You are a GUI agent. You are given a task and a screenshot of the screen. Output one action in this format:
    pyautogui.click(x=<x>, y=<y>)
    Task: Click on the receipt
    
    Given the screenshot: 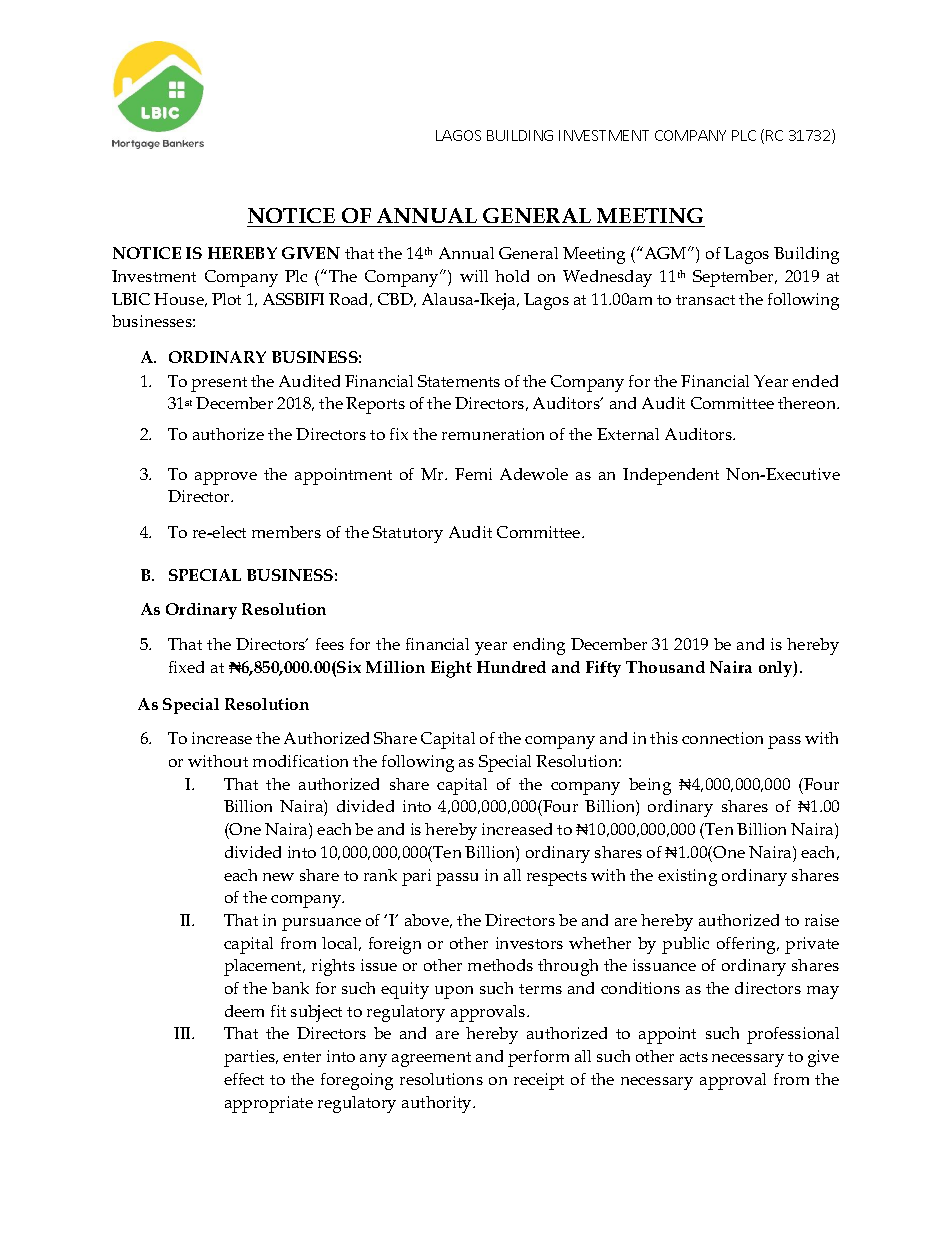 What is the action you would take?
    pyautogui.click(x=539, y=1081)
